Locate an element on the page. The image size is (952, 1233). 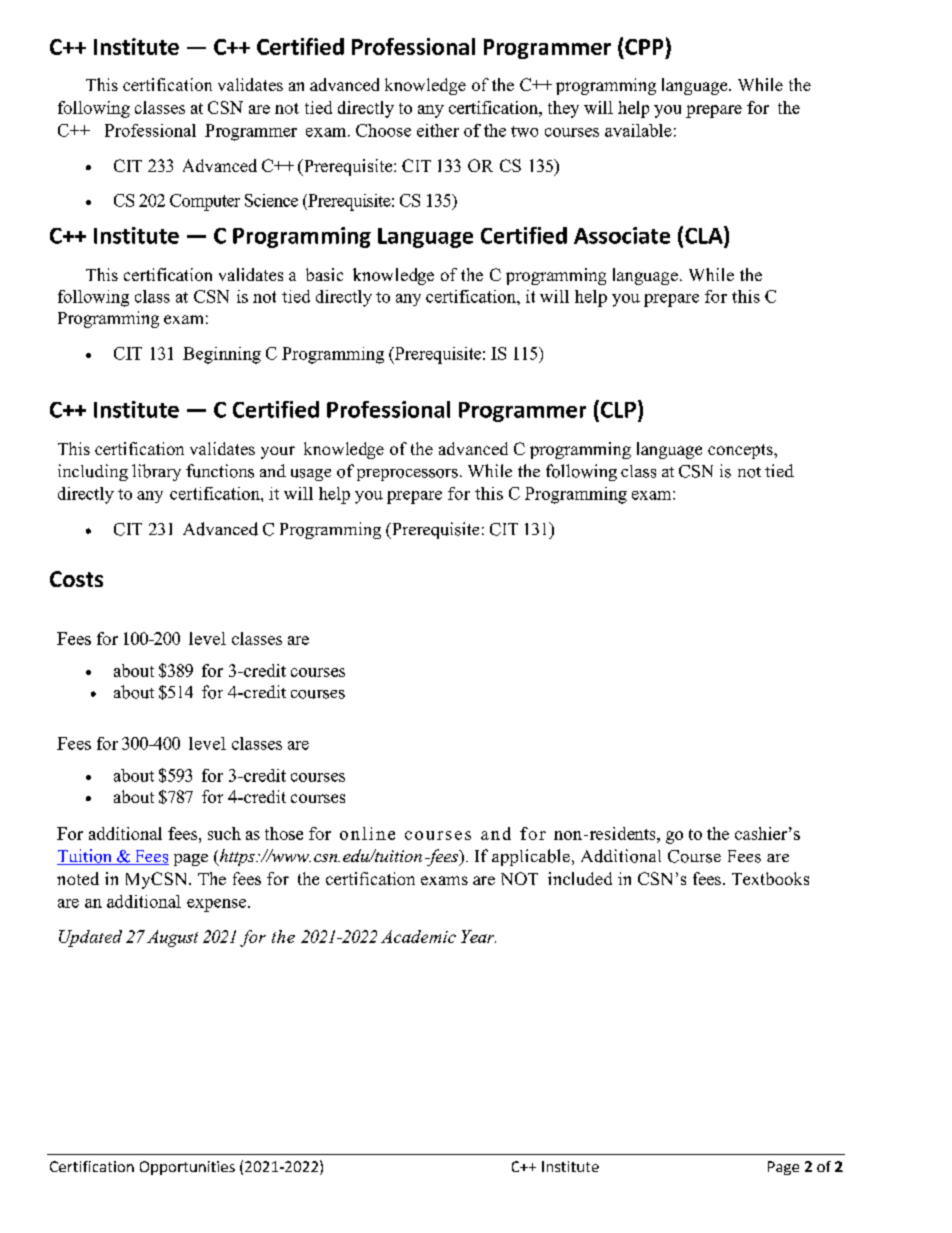
Associate is located at coordinates (622, 235).
